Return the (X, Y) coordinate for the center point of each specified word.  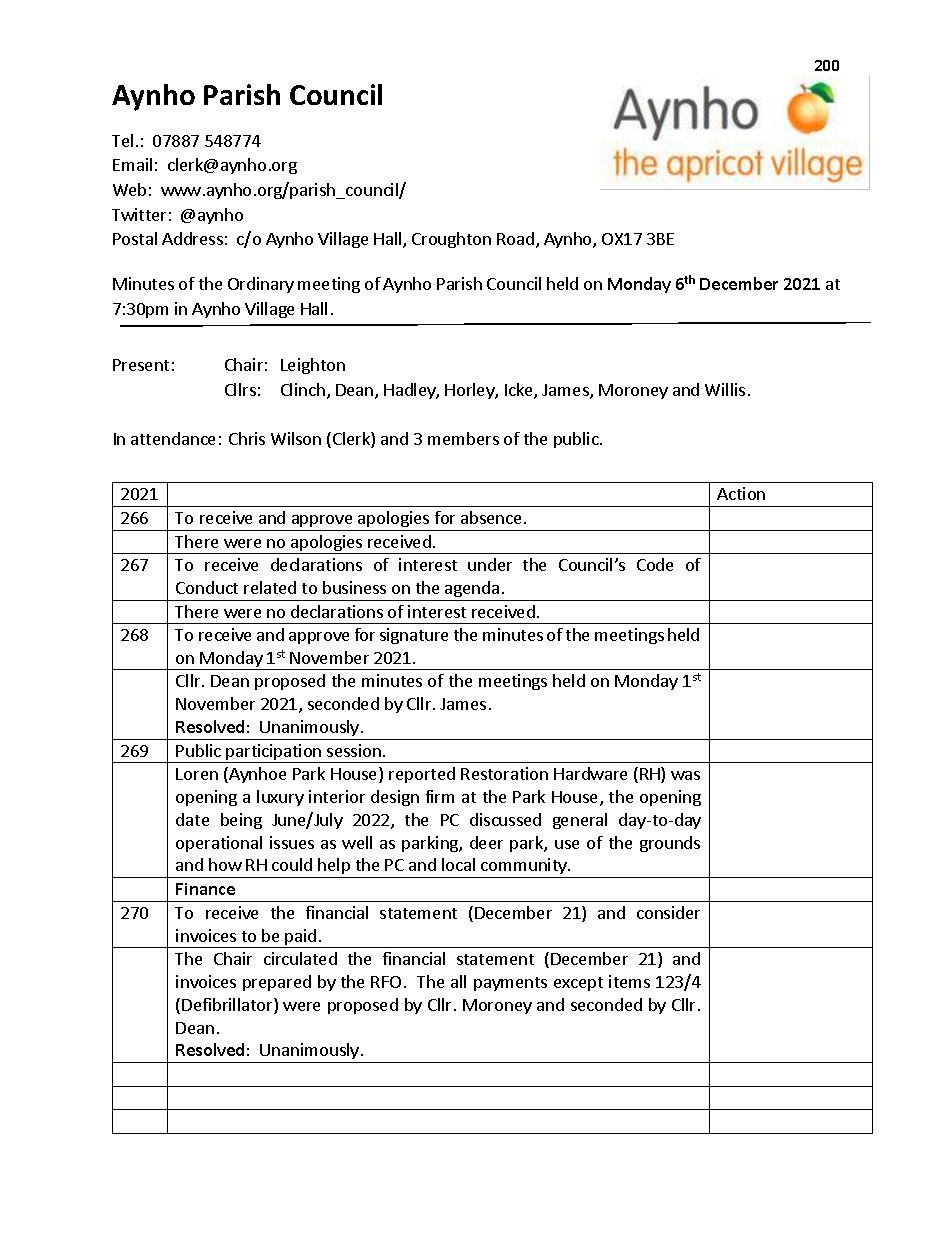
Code (655, 564)
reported (422, 775)
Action (741, 493)
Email (132, 164)
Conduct (207, 587)
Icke (520, 391)
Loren (197, 774)
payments (510, 984)
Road (515, 238)
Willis (725, 389)
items (629, 981)
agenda (472, 589)
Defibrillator (228, 1006)
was (685, 775)
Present (141, 365)
